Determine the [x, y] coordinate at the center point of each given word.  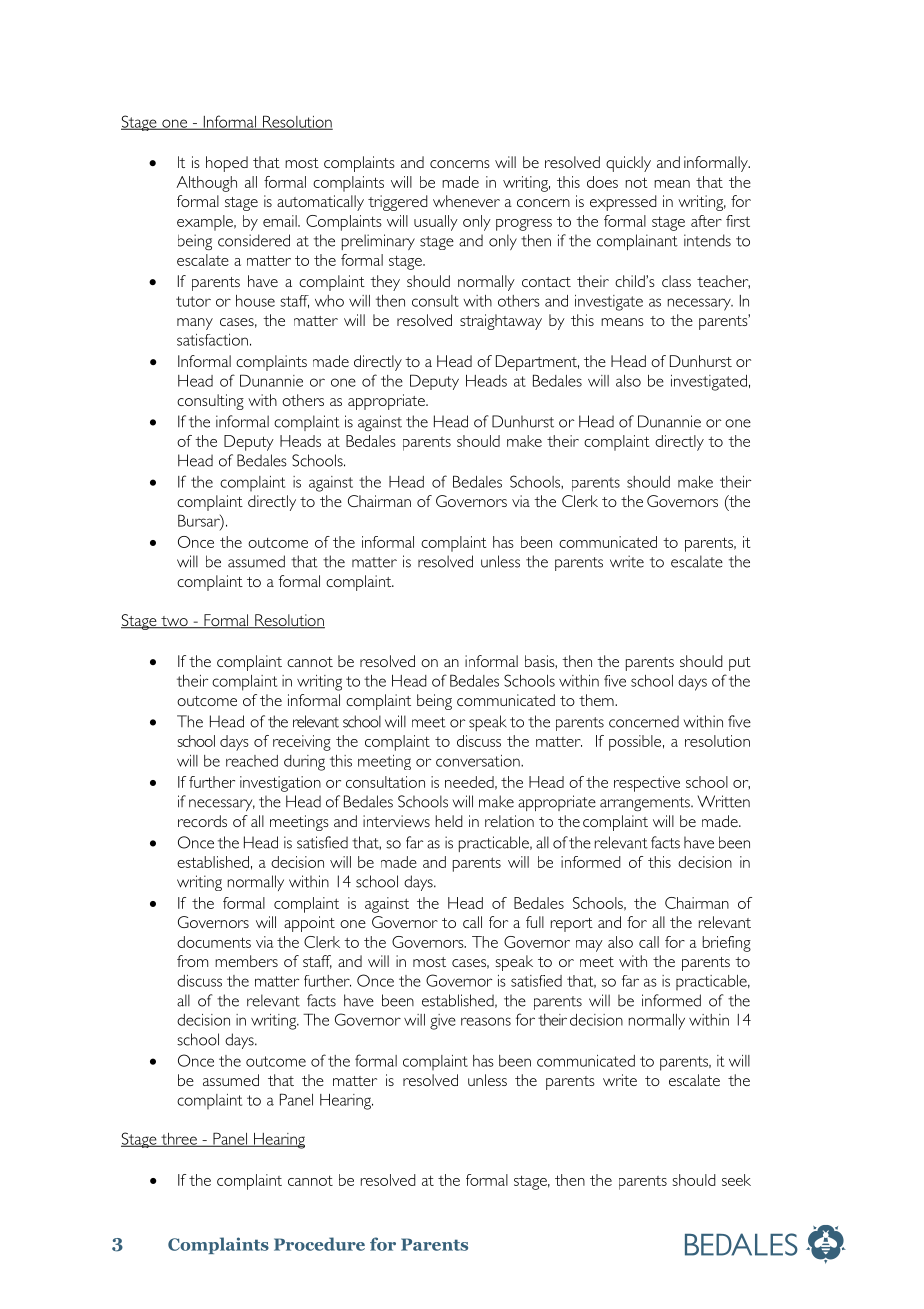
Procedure [319, 1244]
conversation [479, 761]
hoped [227, 164]
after [706, 221]
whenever [466, 201]
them [597, 700]
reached [252, 761]
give [443, 1022]
